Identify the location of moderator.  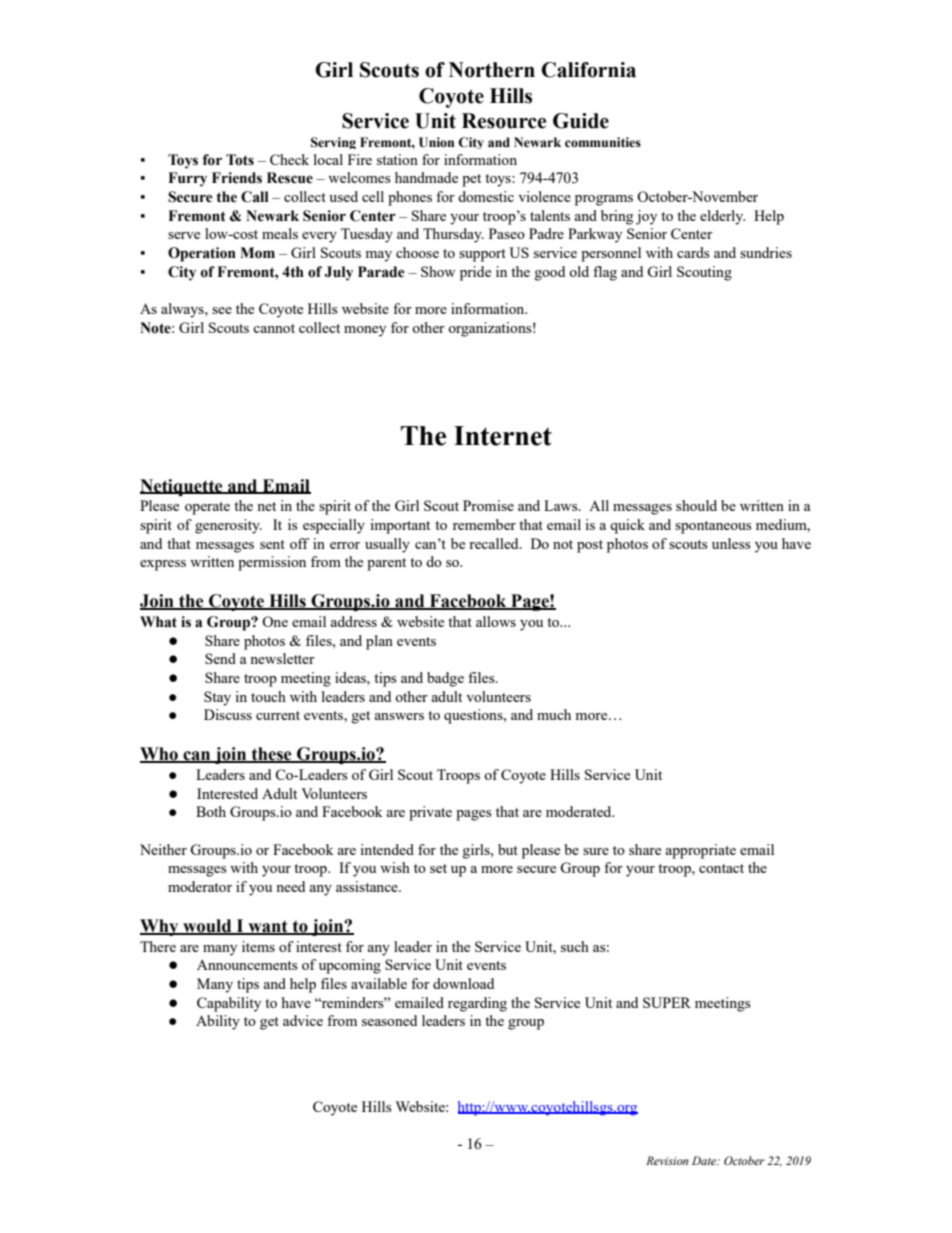
(200, 886).
